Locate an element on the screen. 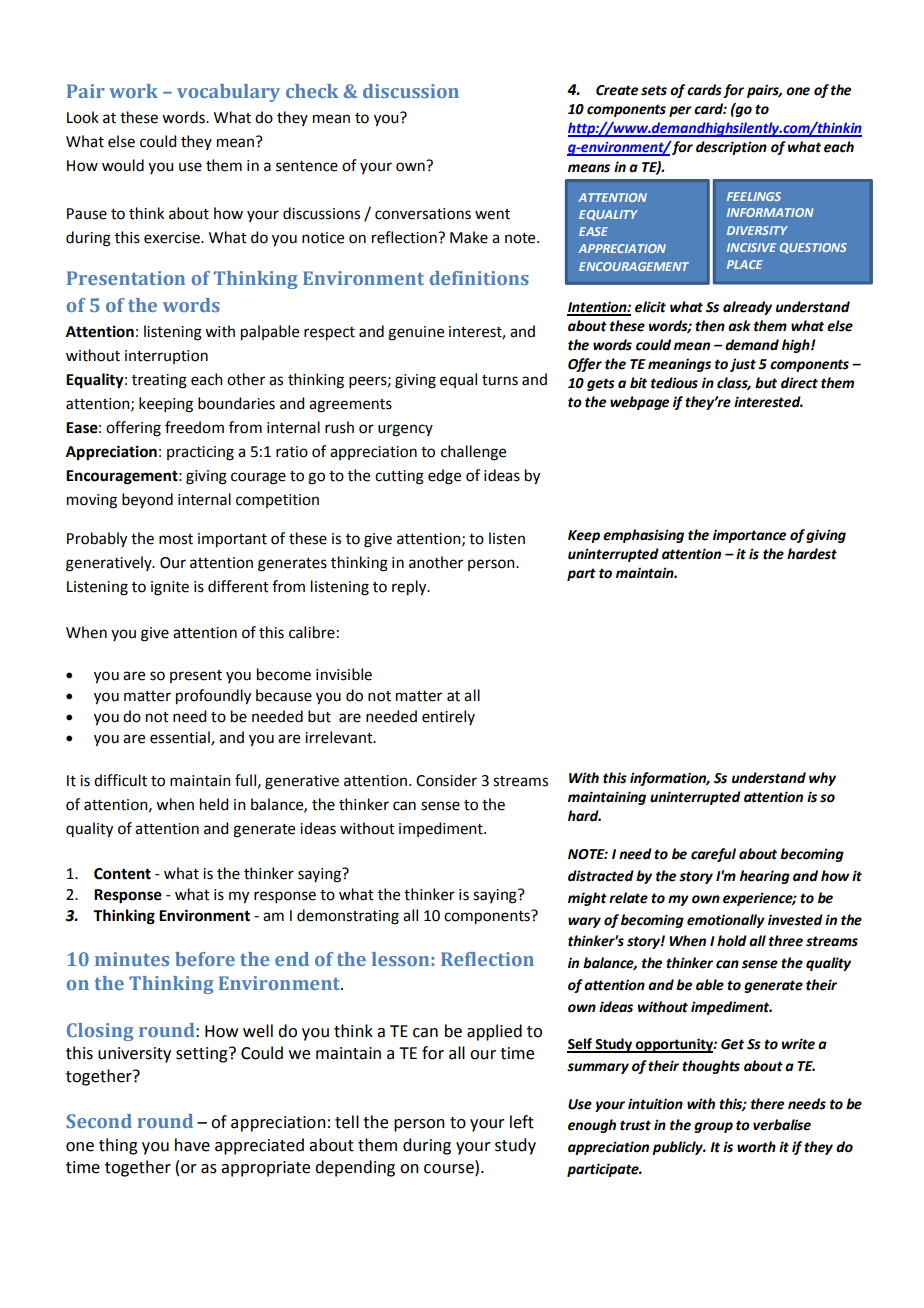  held is located at coordinates (214, 804).
